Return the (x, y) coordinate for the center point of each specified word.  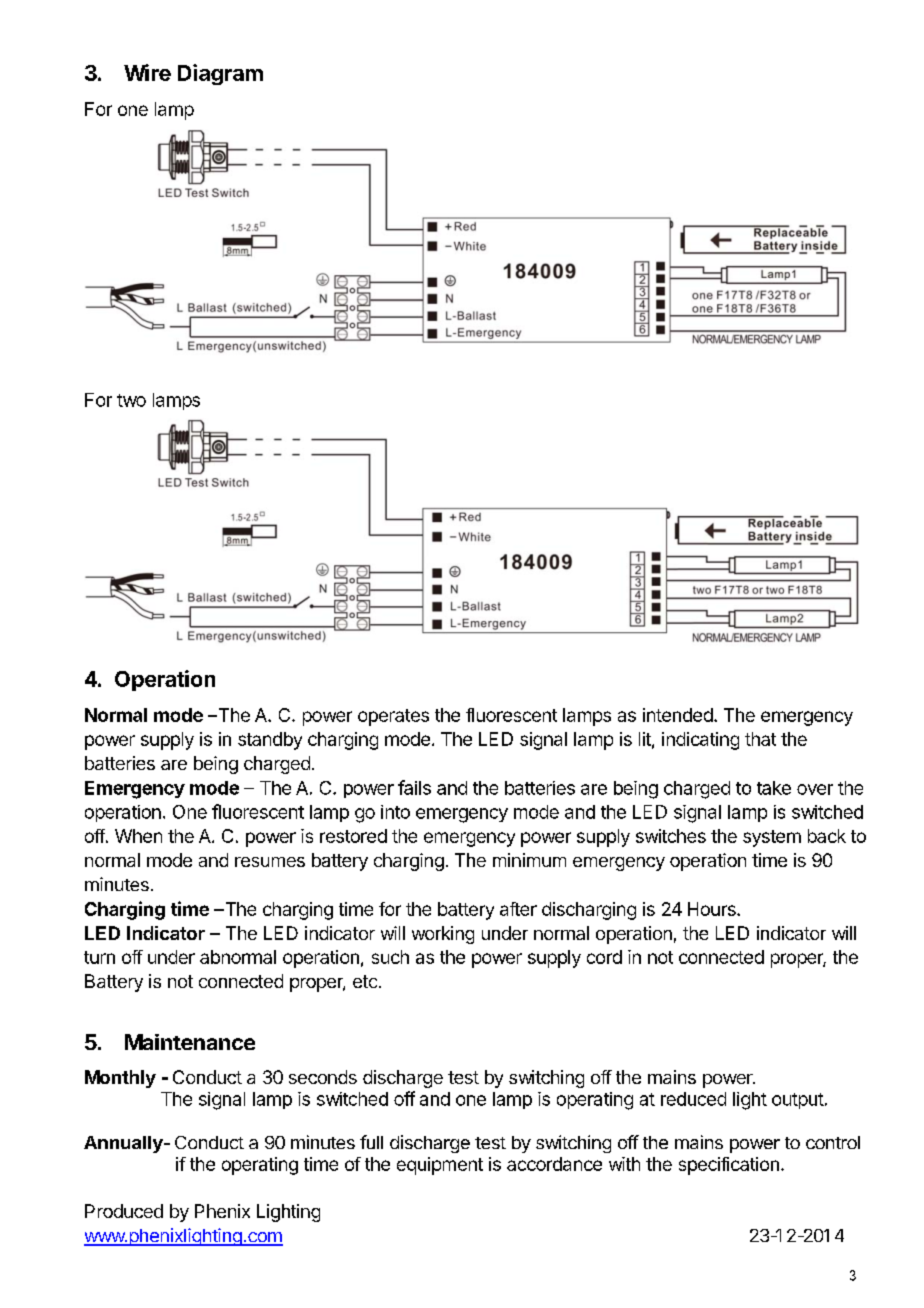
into (395, 812)
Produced (124, 1211)
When (138, 836)
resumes (270, 862)
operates (393, 717)
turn (99, 957)
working (443, 935)
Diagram (220, 74)
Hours (713, 909)
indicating (700, 741)
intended (678, 715)
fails (414, 787)
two (131, 400)
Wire (147, 72)
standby (270, 741)
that (760, 739)
